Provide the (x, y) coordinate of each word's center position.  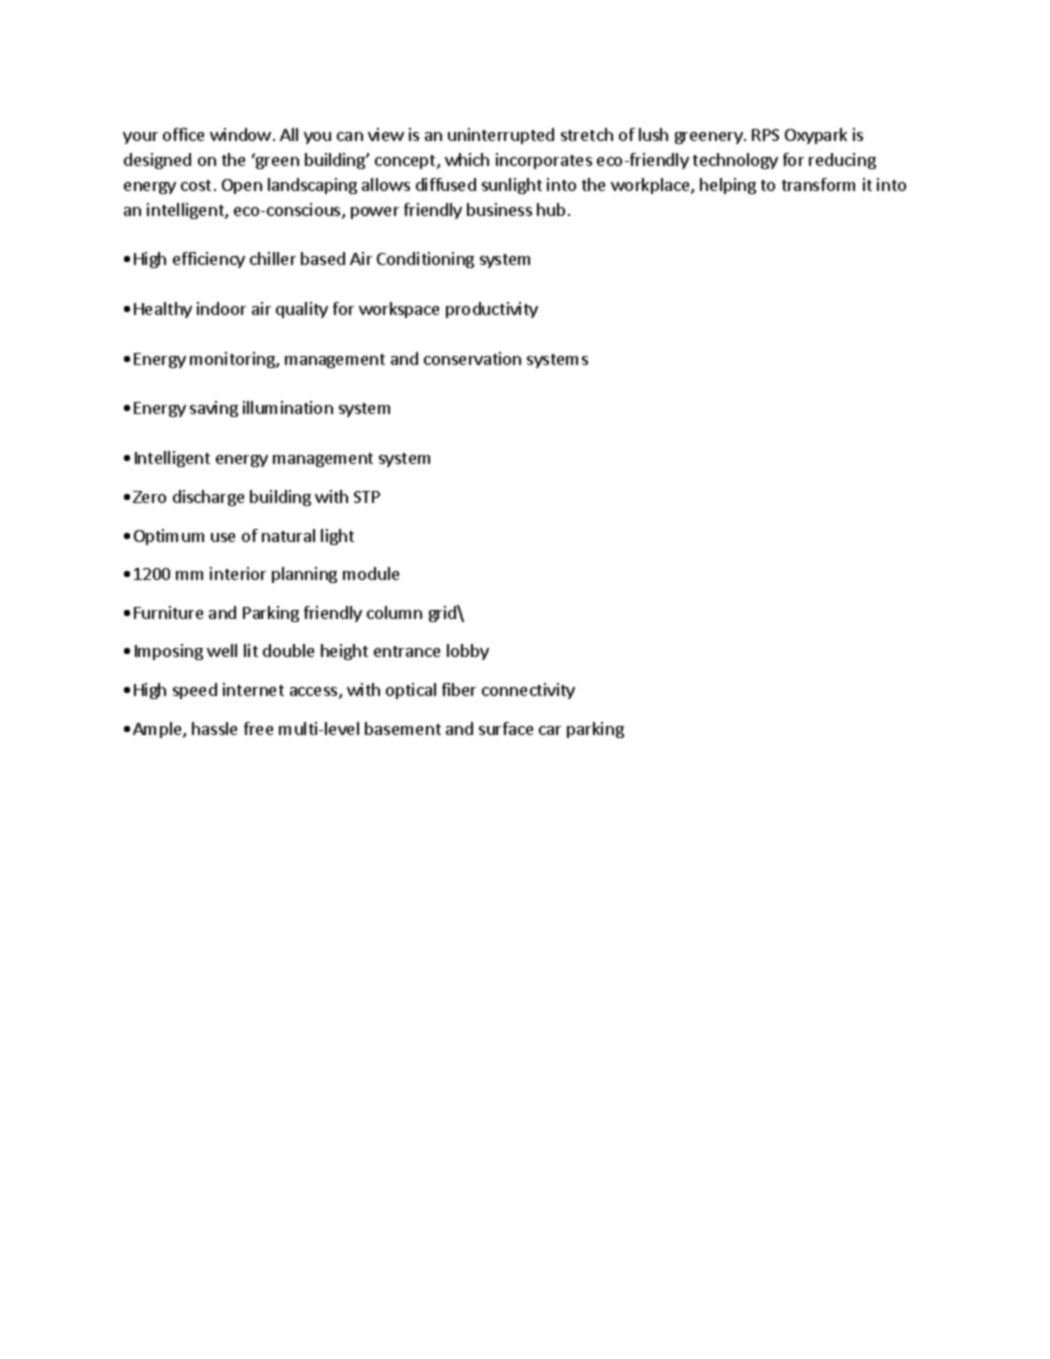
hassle (214, 728)
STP (367, 497)
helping (728, 186)
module (371, 573)
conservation (472, 358)
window (240, 134)
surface (506, 728)
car (550, 730)
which (467, 159)
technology (735, 161)
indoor (221, 308)
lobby (468, 652)
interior (238, 573)
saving (214, 409)
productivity (492, 310)
